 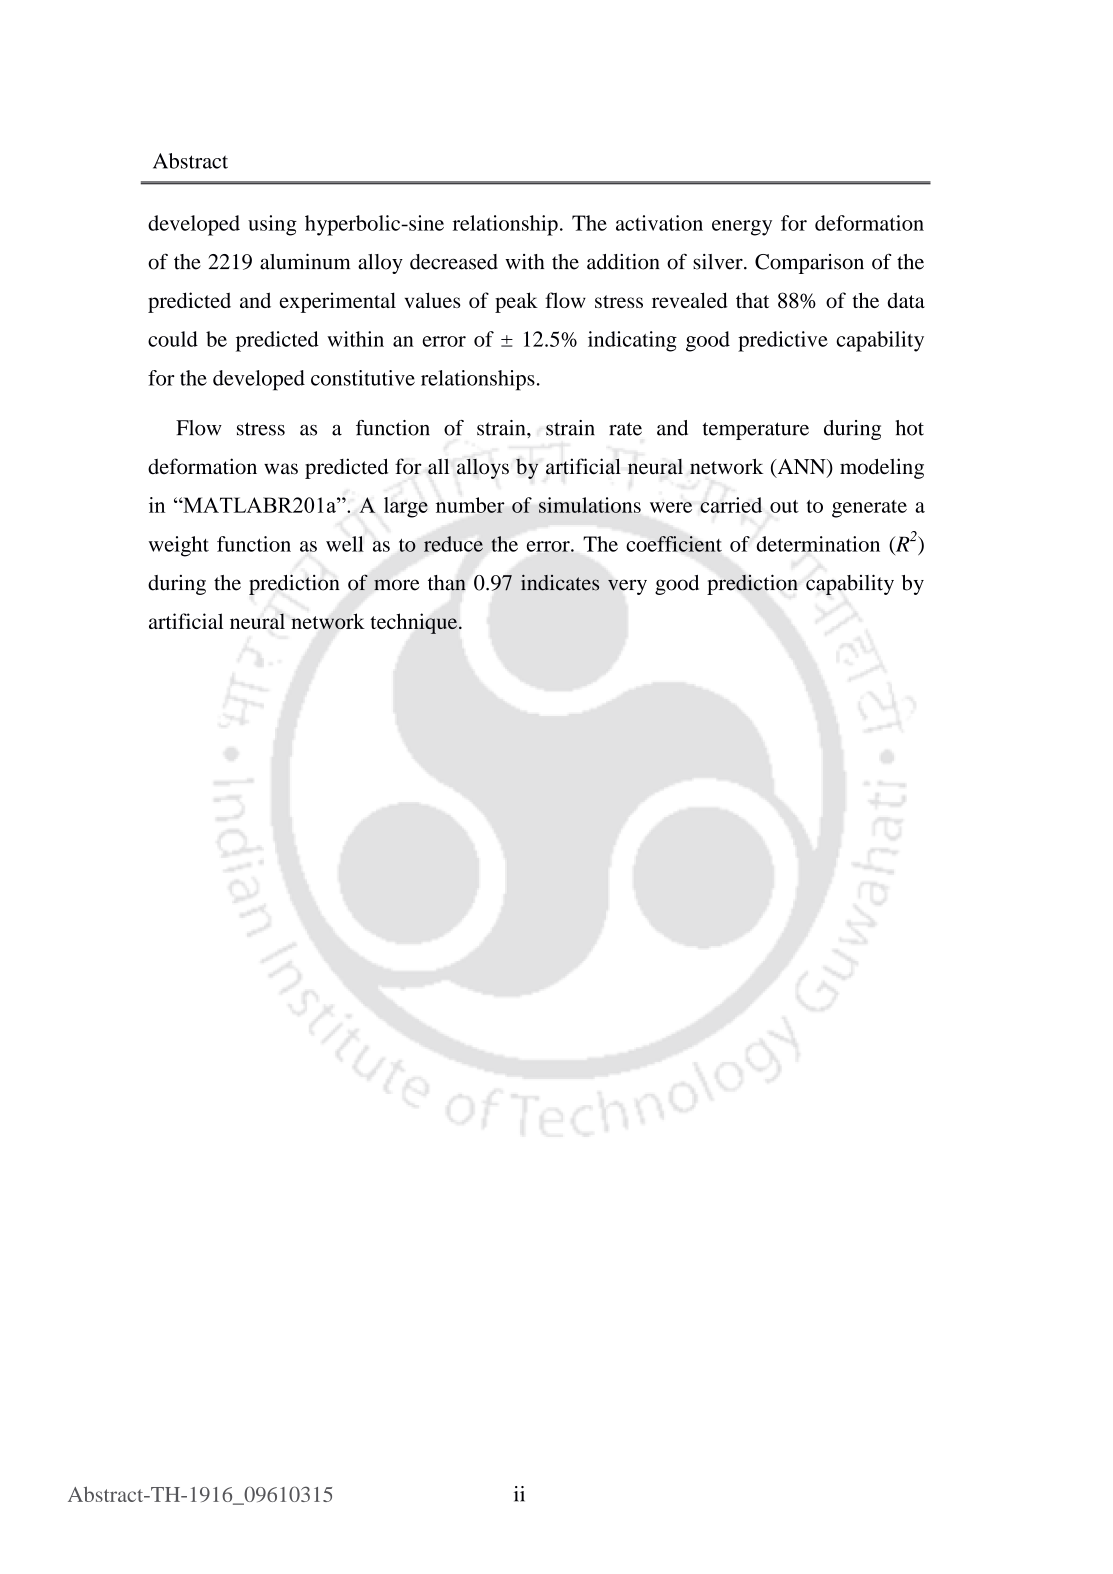 What do you see at coordinates (281, 469) in the image?
I see `was` at bounding box center [281, 469].
